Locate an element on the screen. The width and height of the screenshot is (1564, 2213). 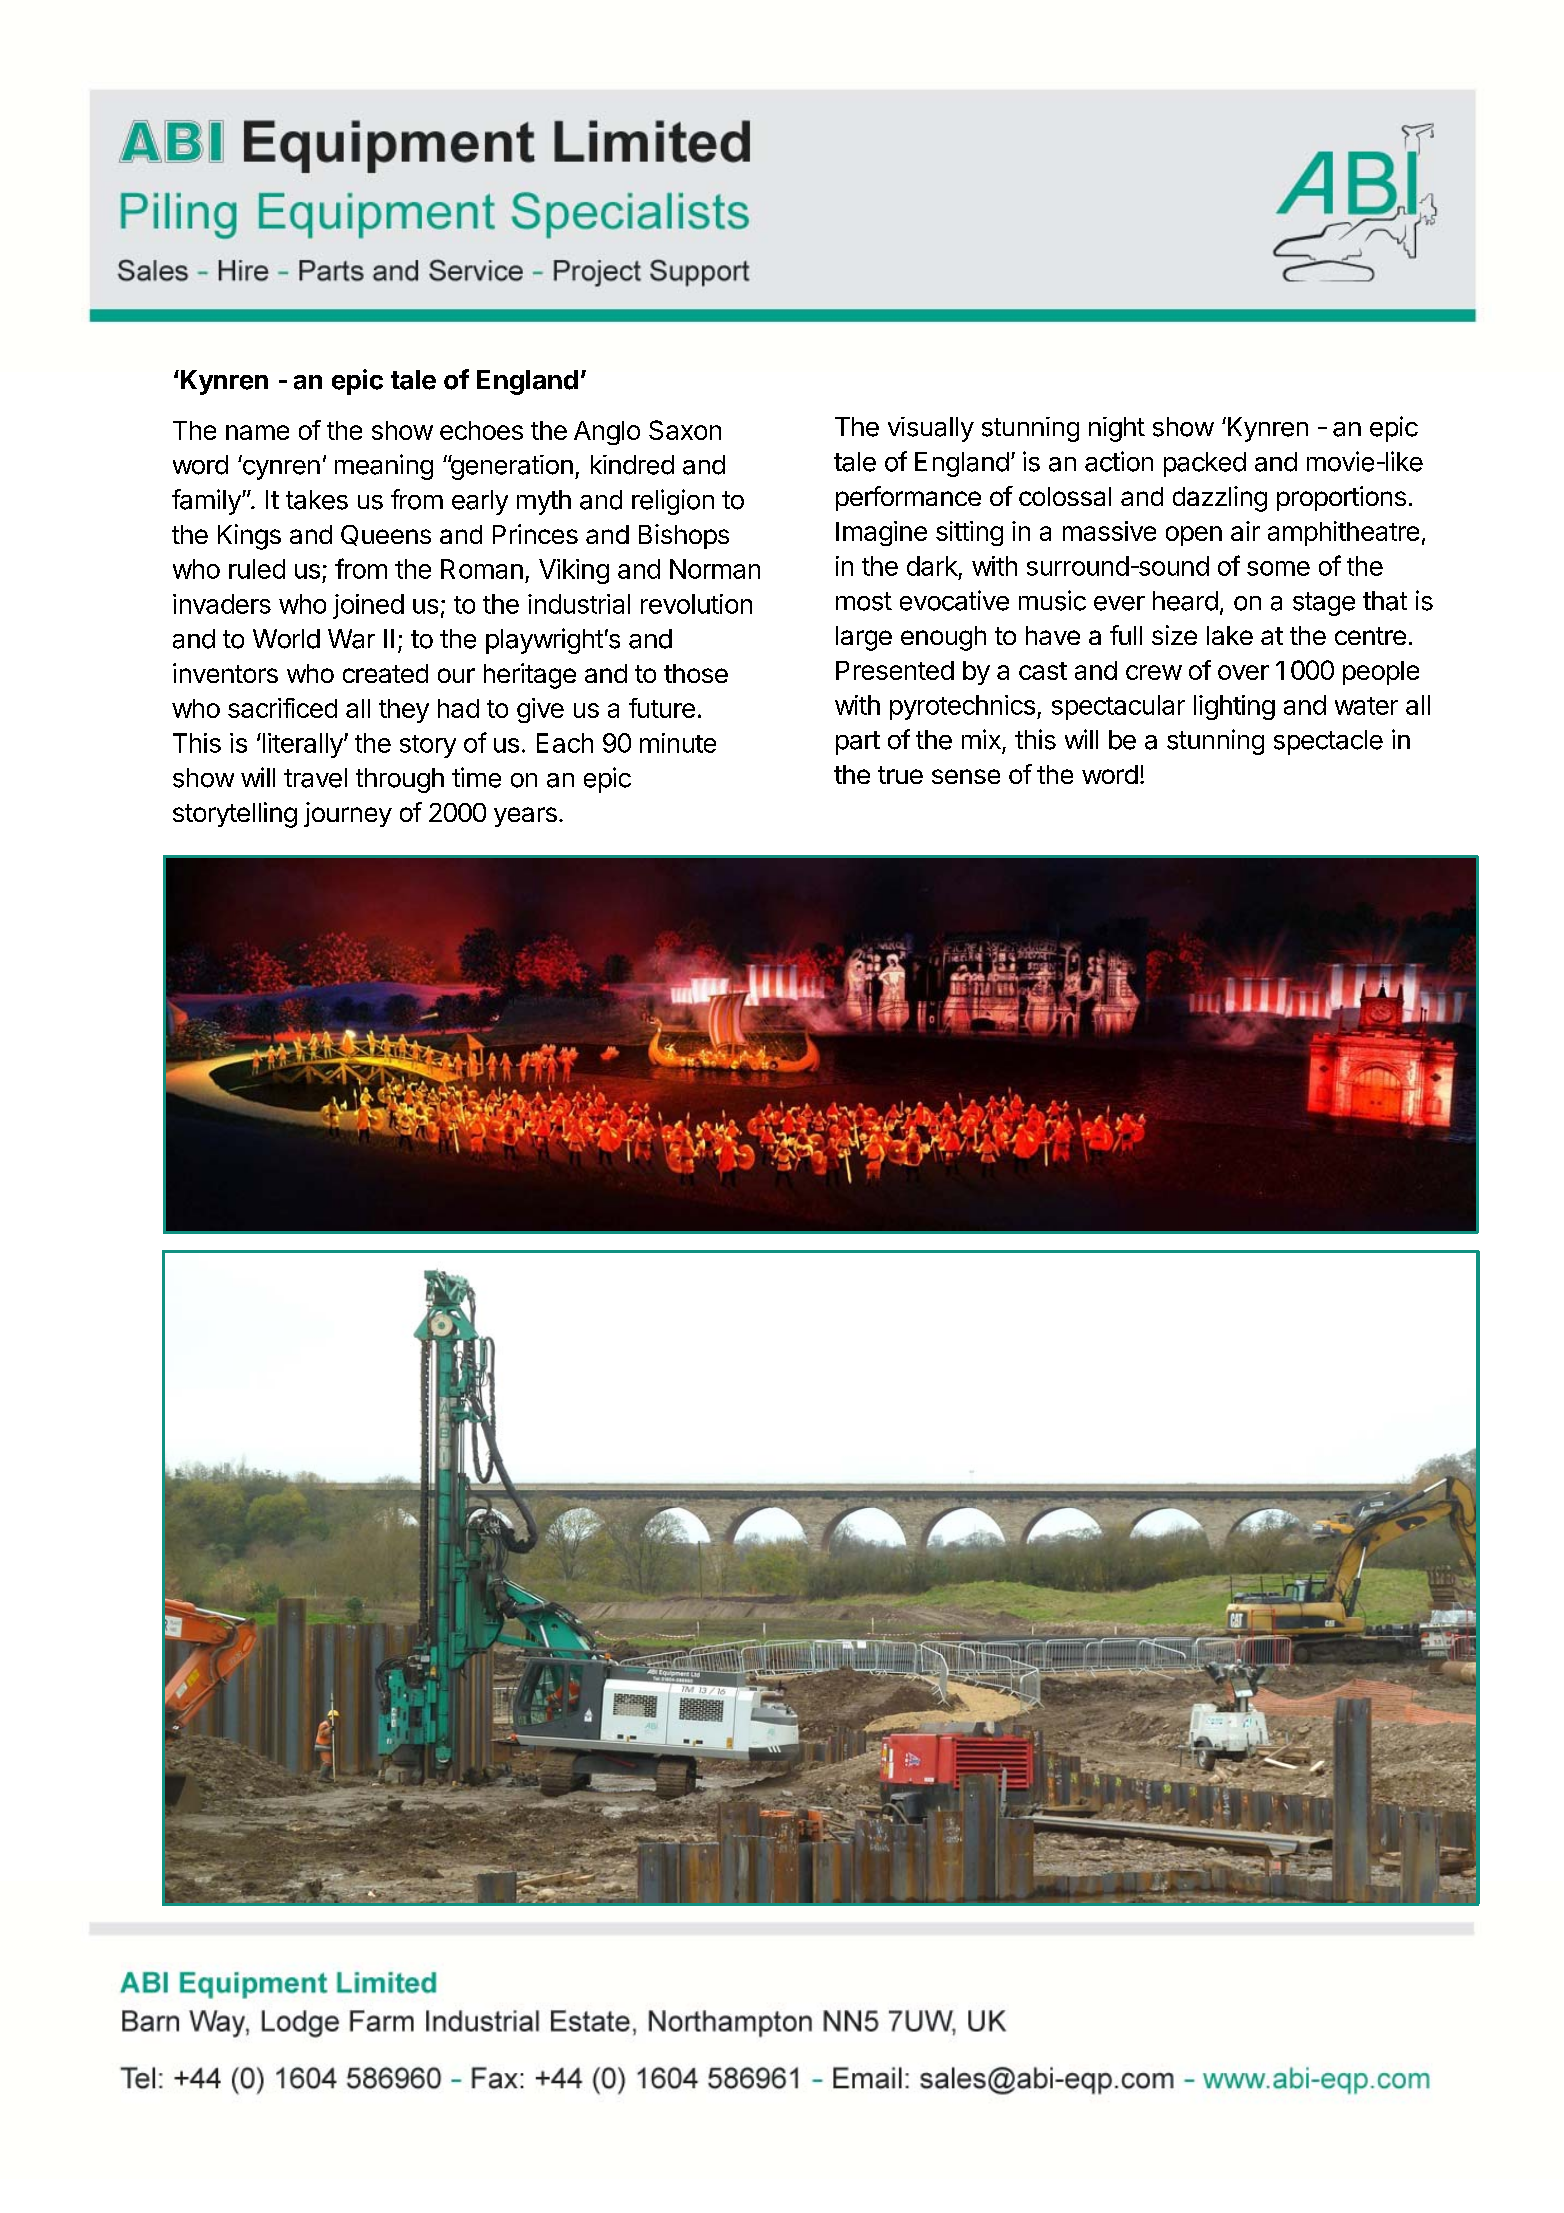
sense is located at coordinates (966, 776).
